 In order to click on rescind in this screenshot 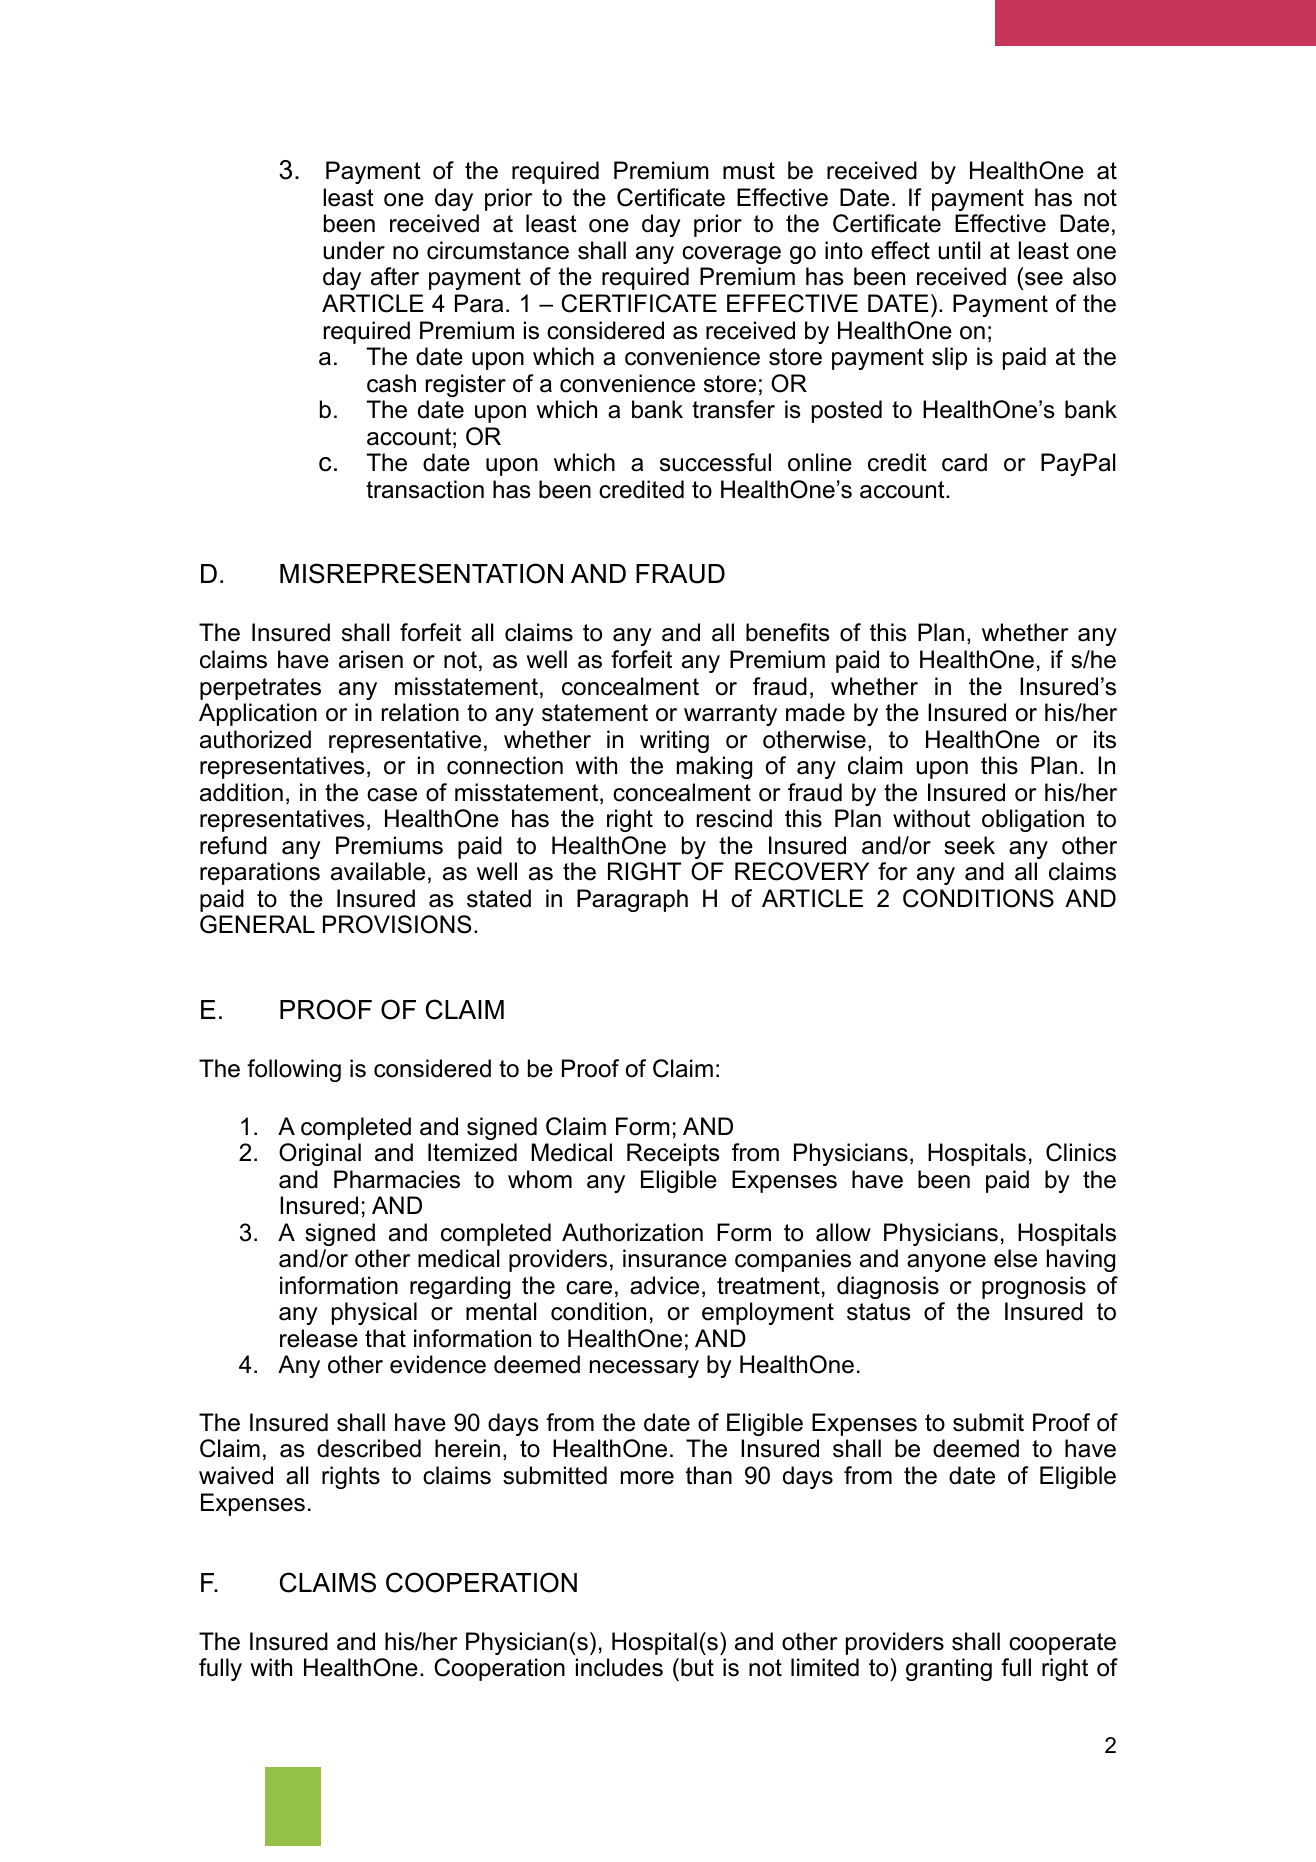, I will do `click(734, 818)`.
